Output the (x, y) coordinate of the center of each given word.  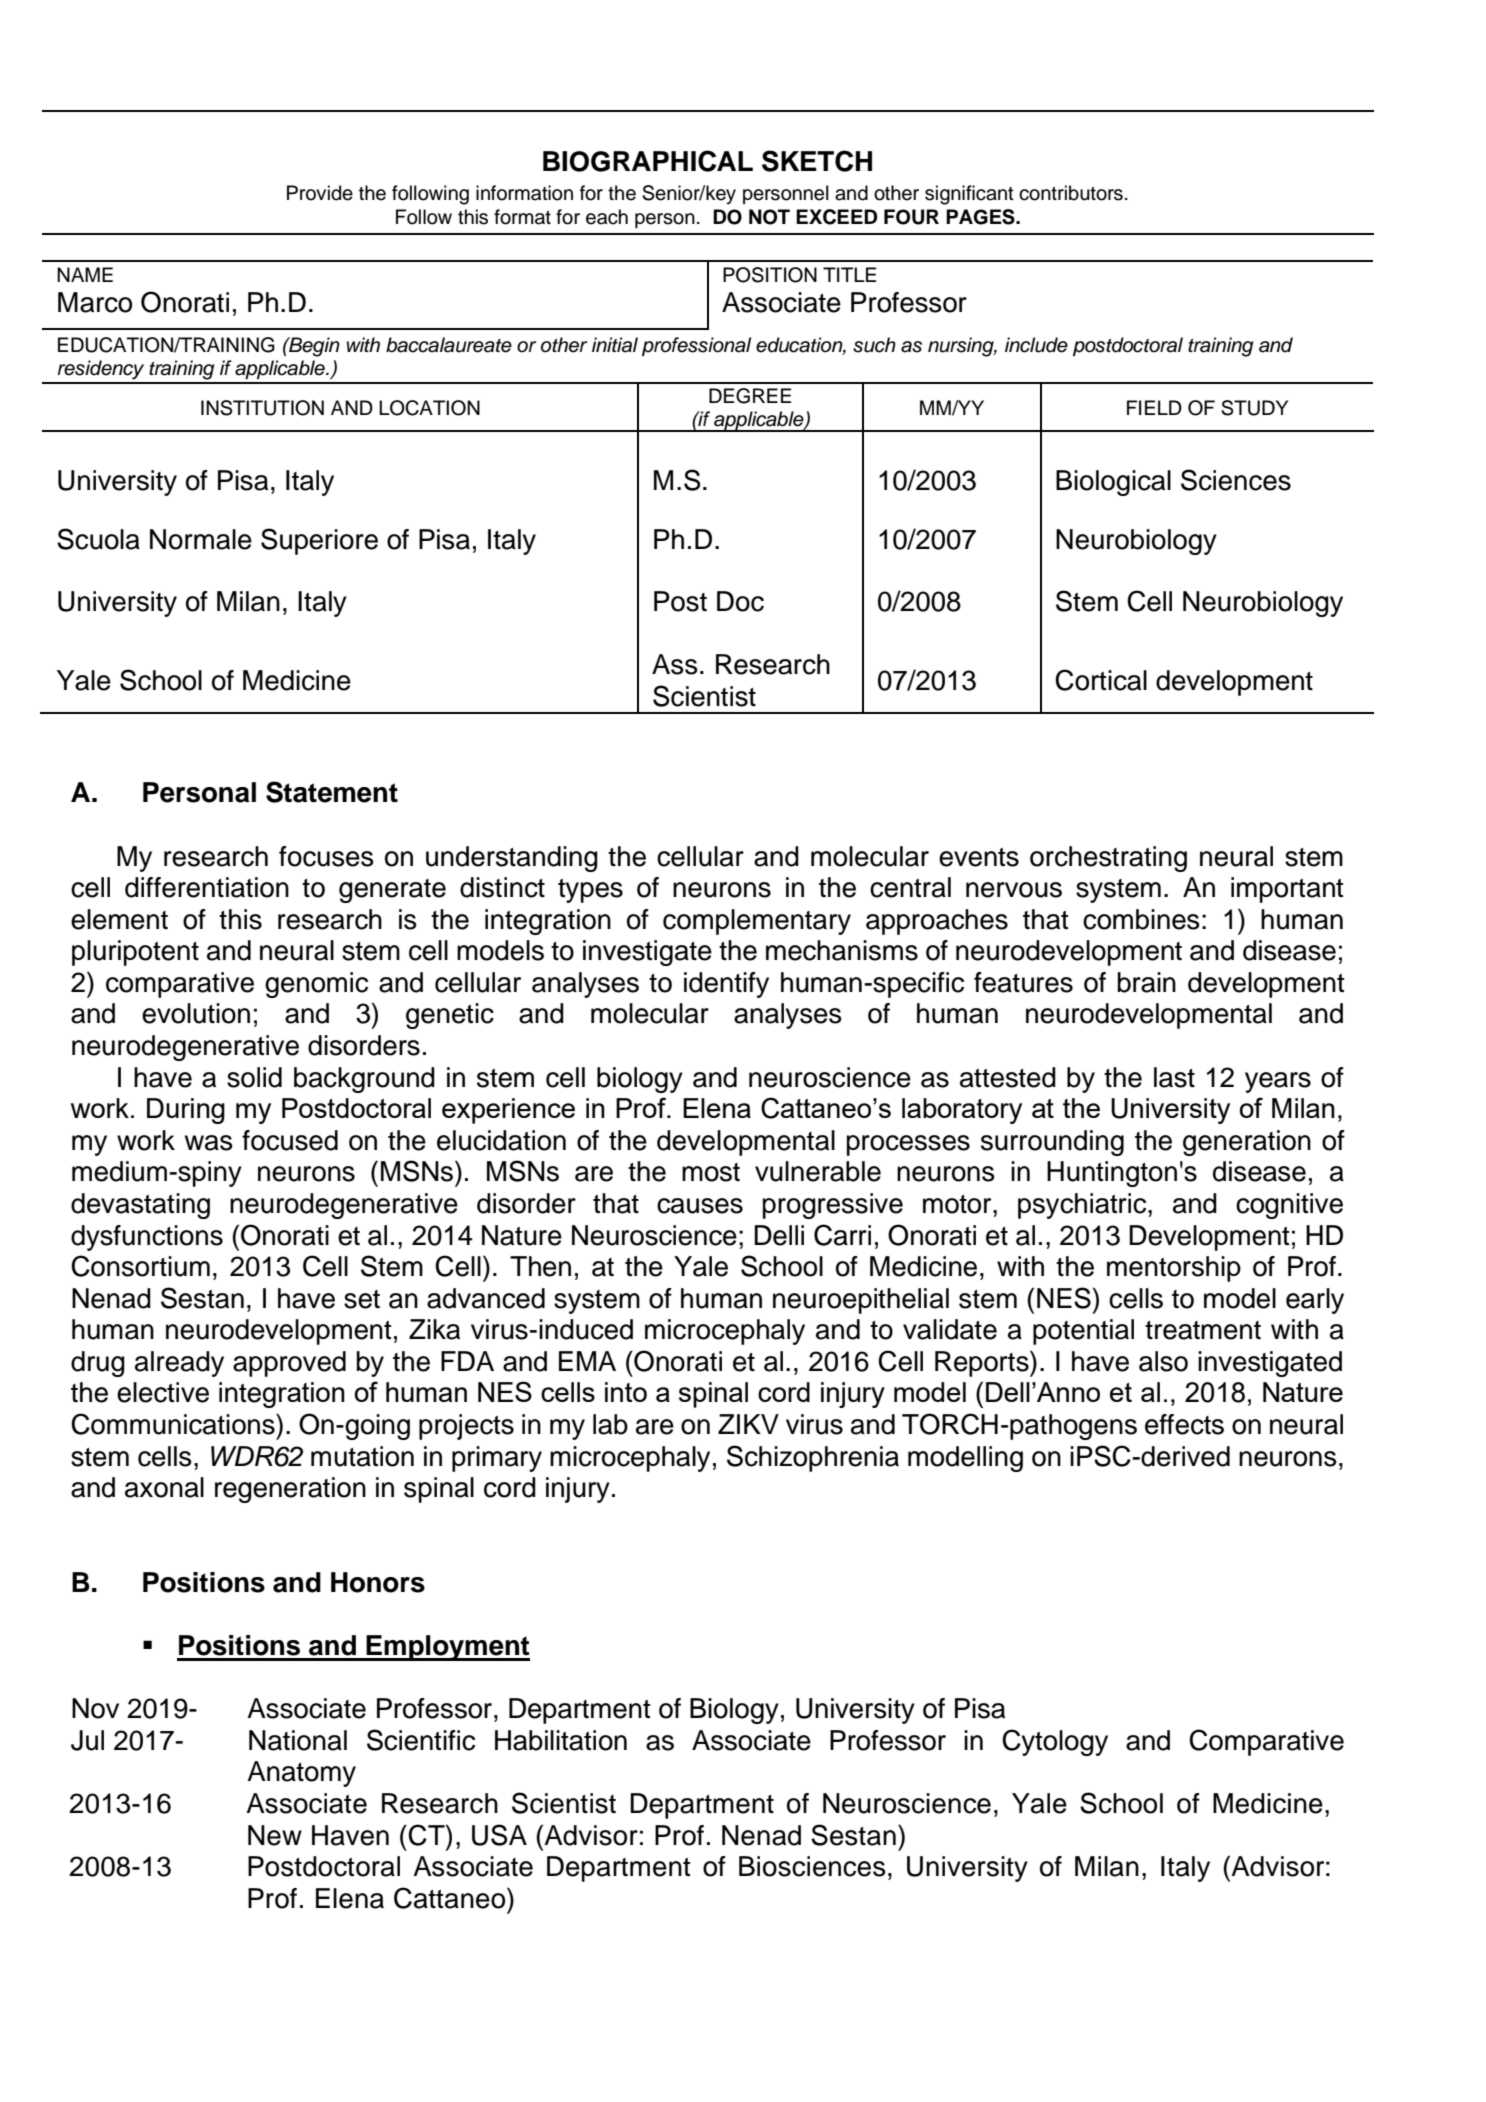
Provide (320, 193)
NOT (769, 217)
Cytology (1055, 1742)
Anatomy (301, 1774)
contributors (1071, 193)
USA (499, 1835)
